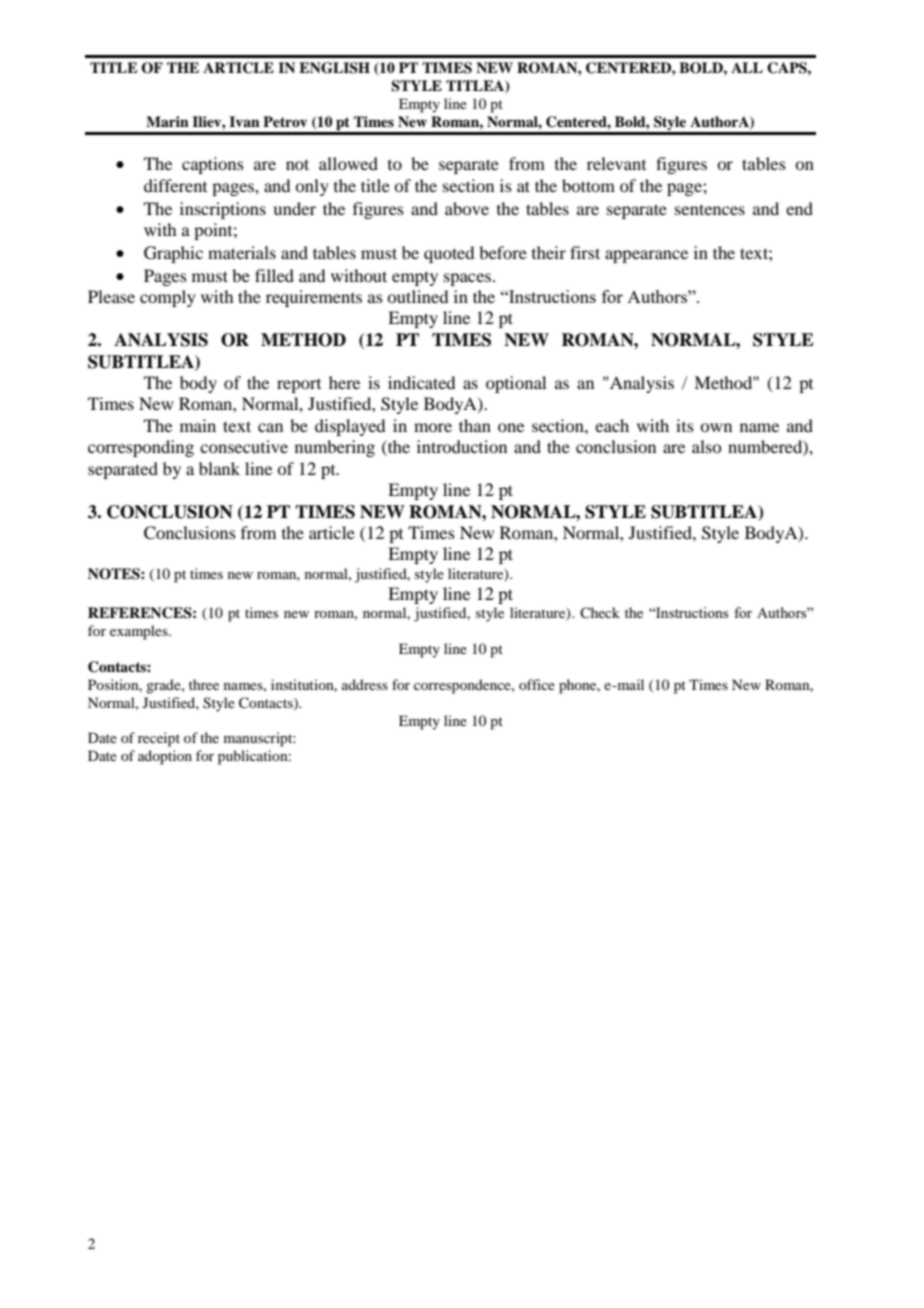 The image size is (924, 1308). I want to click on ENGLISH, so click(334, 68).
